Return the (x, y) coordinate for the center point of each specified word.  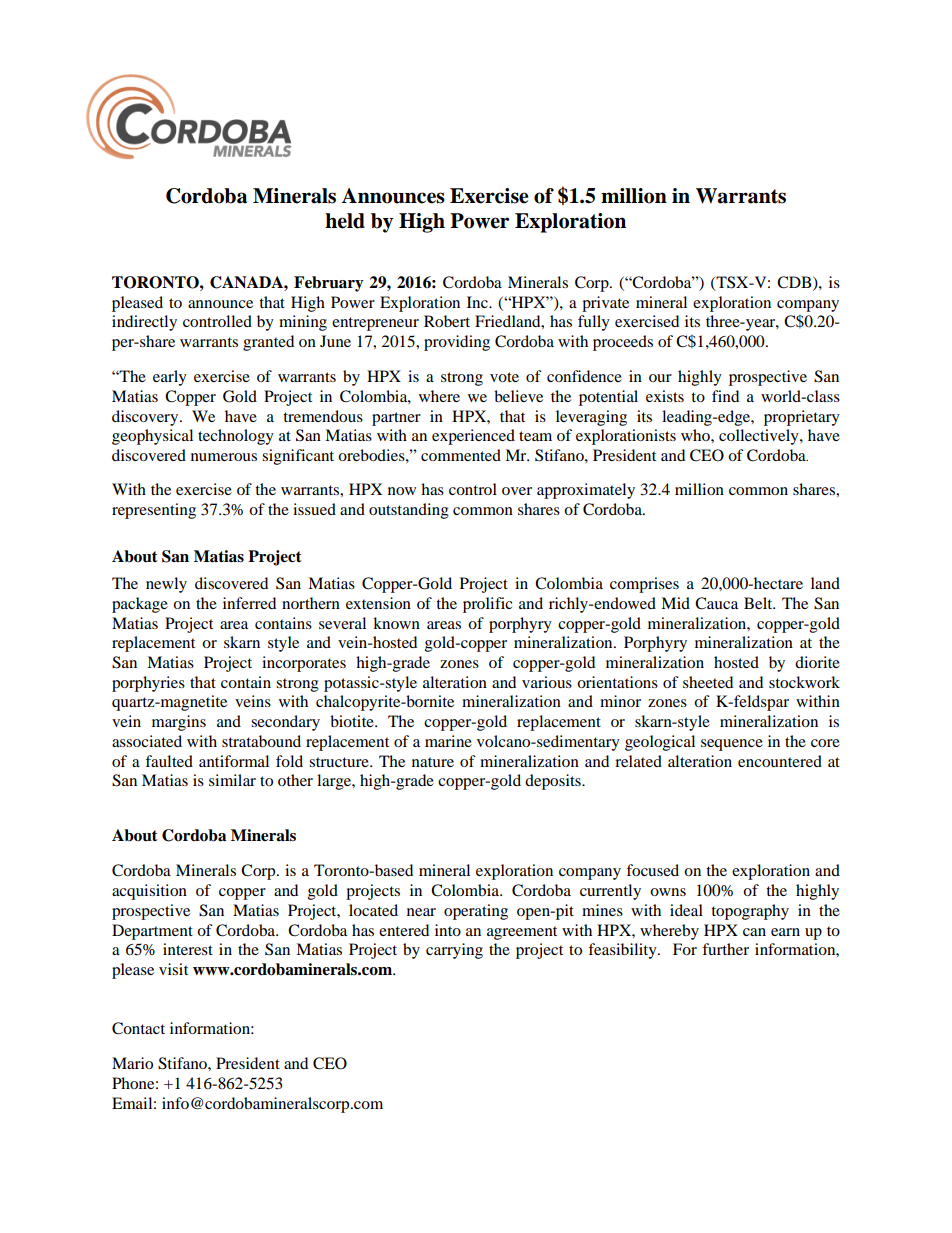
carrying (454, 951)
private (605, 304)
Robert (447, 321)
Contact (138, 1028)
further (725, 949)
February (329, 284)
